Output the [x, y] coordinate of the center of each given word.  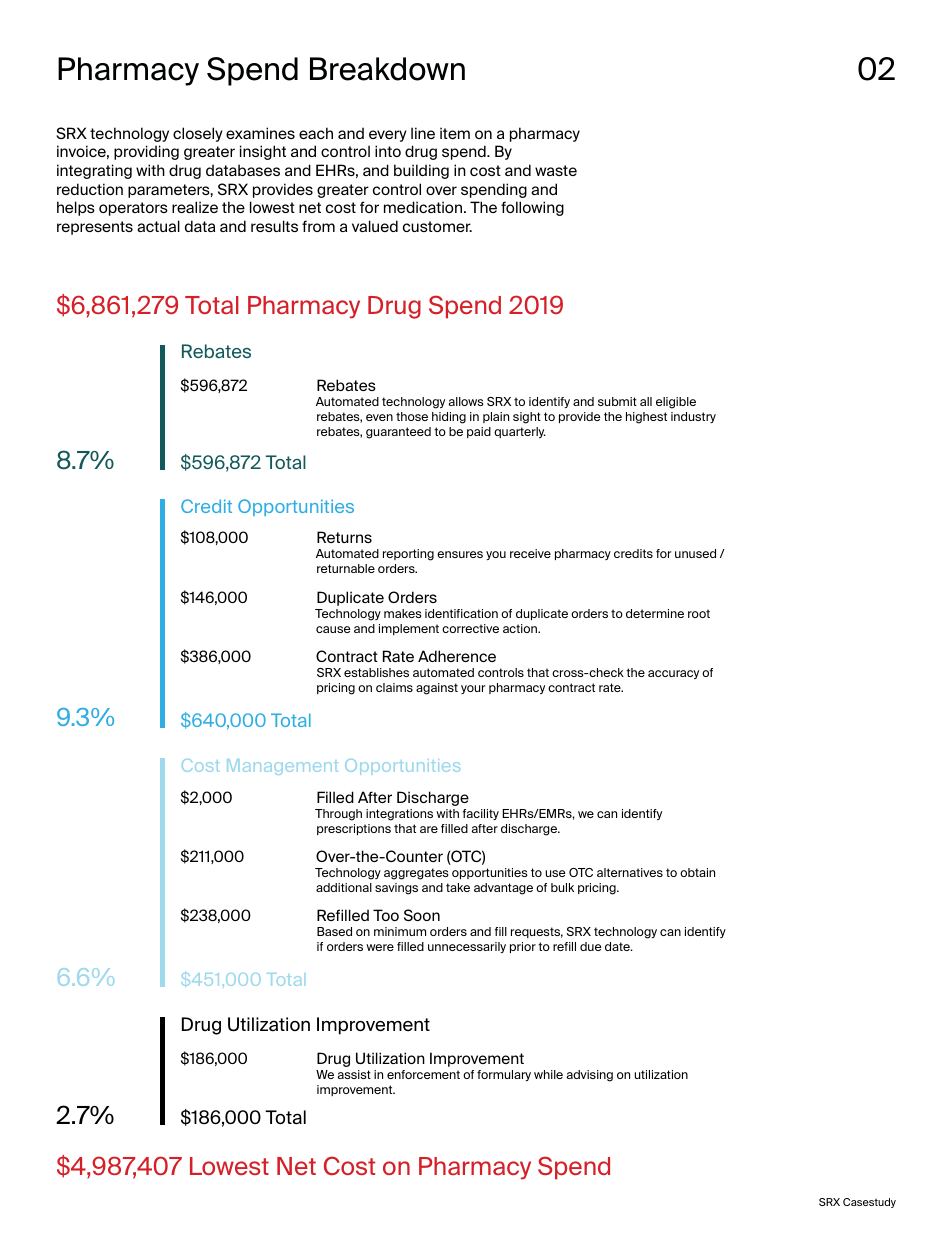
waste [556, 170]
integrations [399, 815]
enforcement [423, 1074]
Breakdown [387, 69]
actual [158, 226]
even [379, 417]
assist [354, 1074]
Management [282, 767]
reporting [408, 555]
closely [198, 134]
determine [655, 613]
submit [617, 401]
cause [333, 629]
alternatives [630, 872]
